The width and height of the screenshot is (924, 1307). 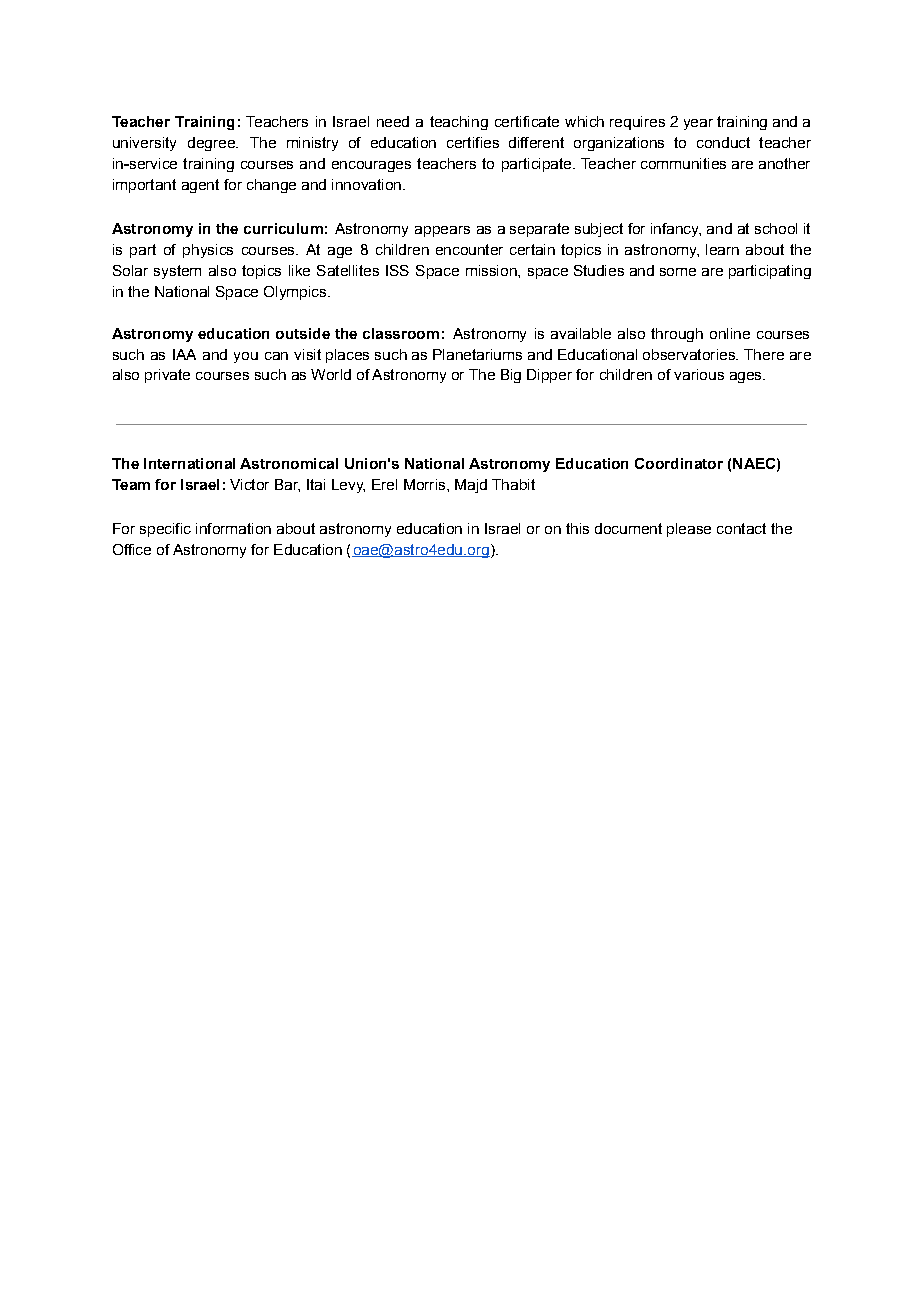 I want to click on various, so click(x=699, y=374).
